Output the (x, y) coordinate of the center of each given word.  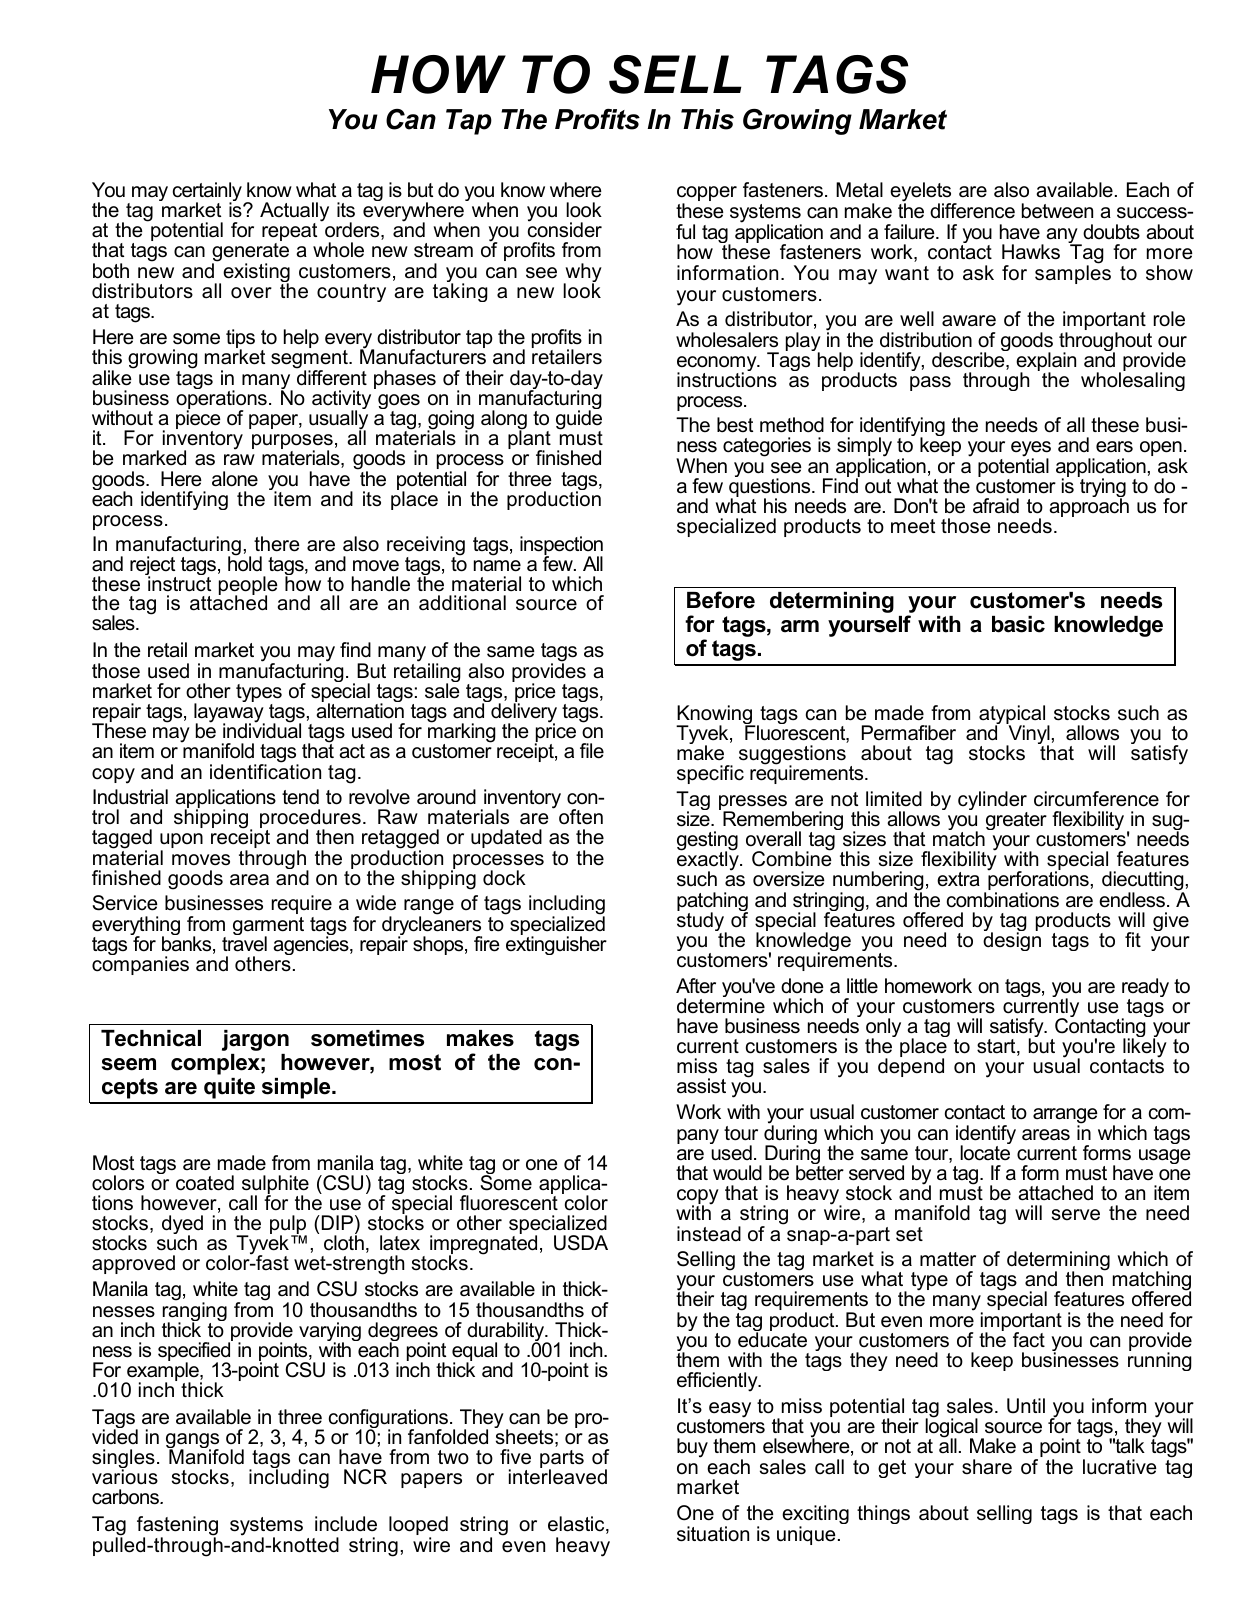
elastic (577, 1525)
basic (1018, 624)
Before (721, 600)
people (248, 587)
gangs (192, 1442)
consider (565, 229)
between (1057, 211)
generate (250, 254)
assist (701, 1086)
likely (1145, 1049)
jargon (255, 1040)
